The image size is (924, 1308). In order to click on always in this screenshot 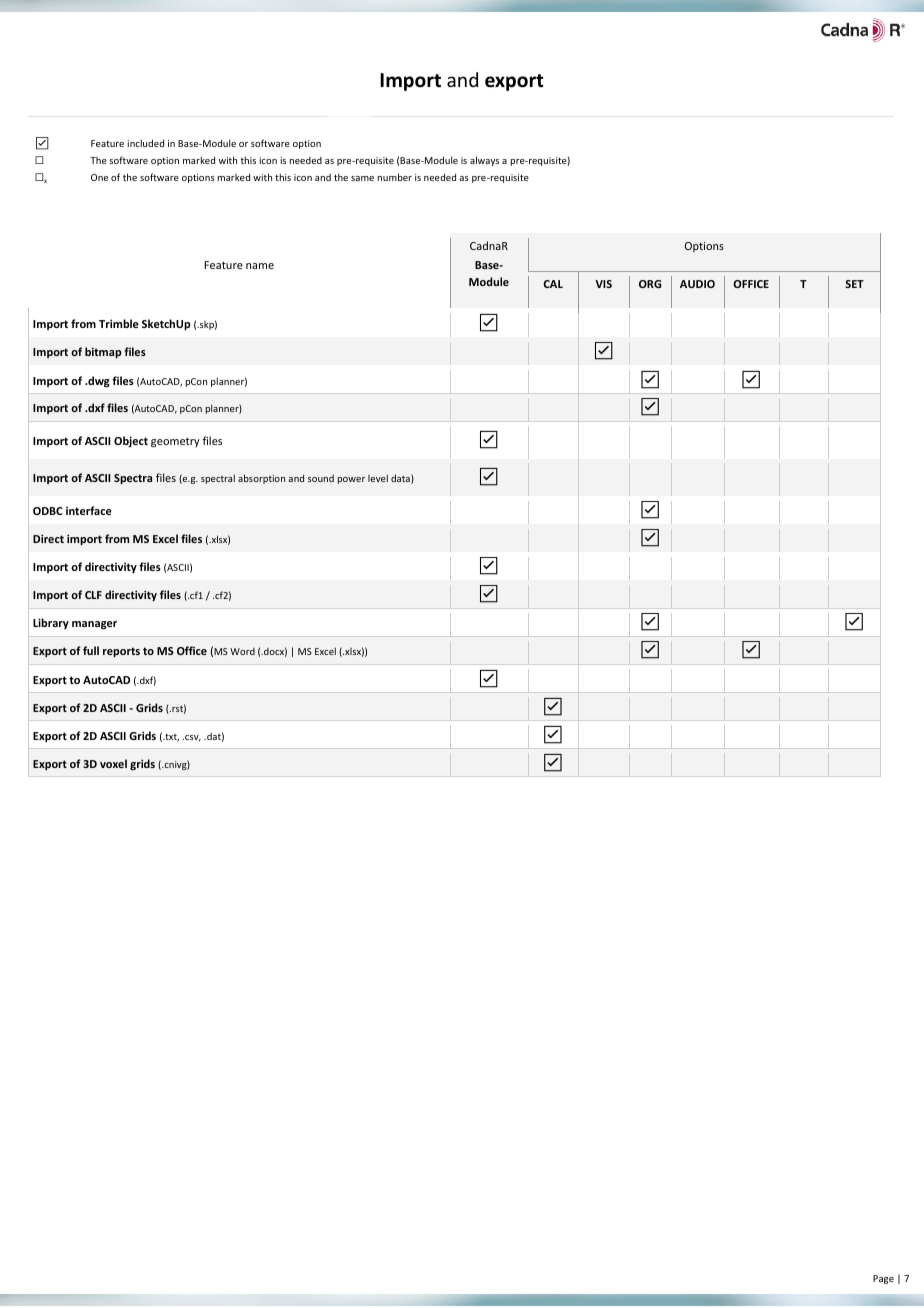, I will do `click(484, 161)`.
